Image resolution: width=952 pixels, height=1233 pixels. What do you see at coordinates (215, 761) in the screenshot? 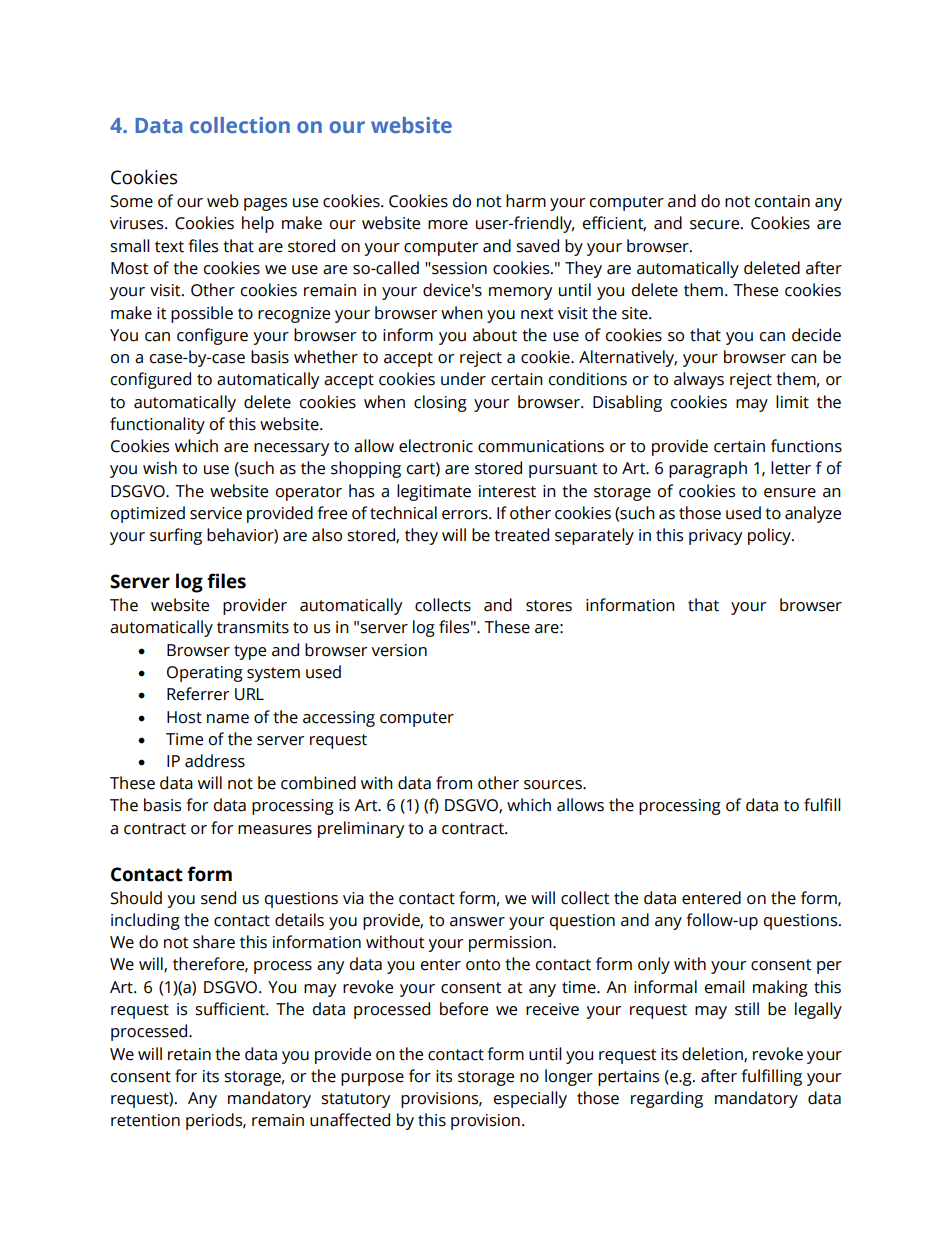
I see `address` at bounding box center [215, 761].
